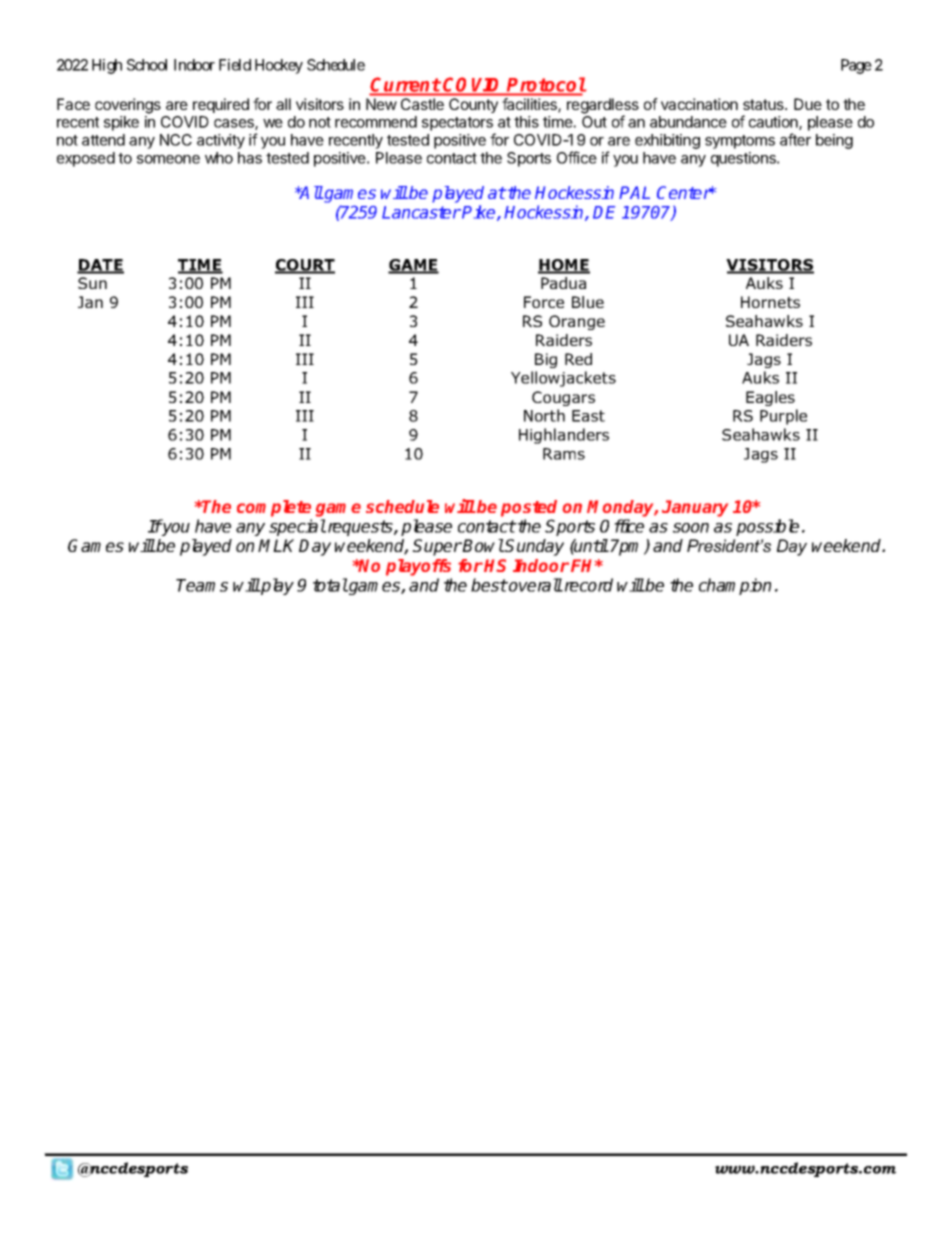  I want to click on Lancaster, so click(421, 212).
